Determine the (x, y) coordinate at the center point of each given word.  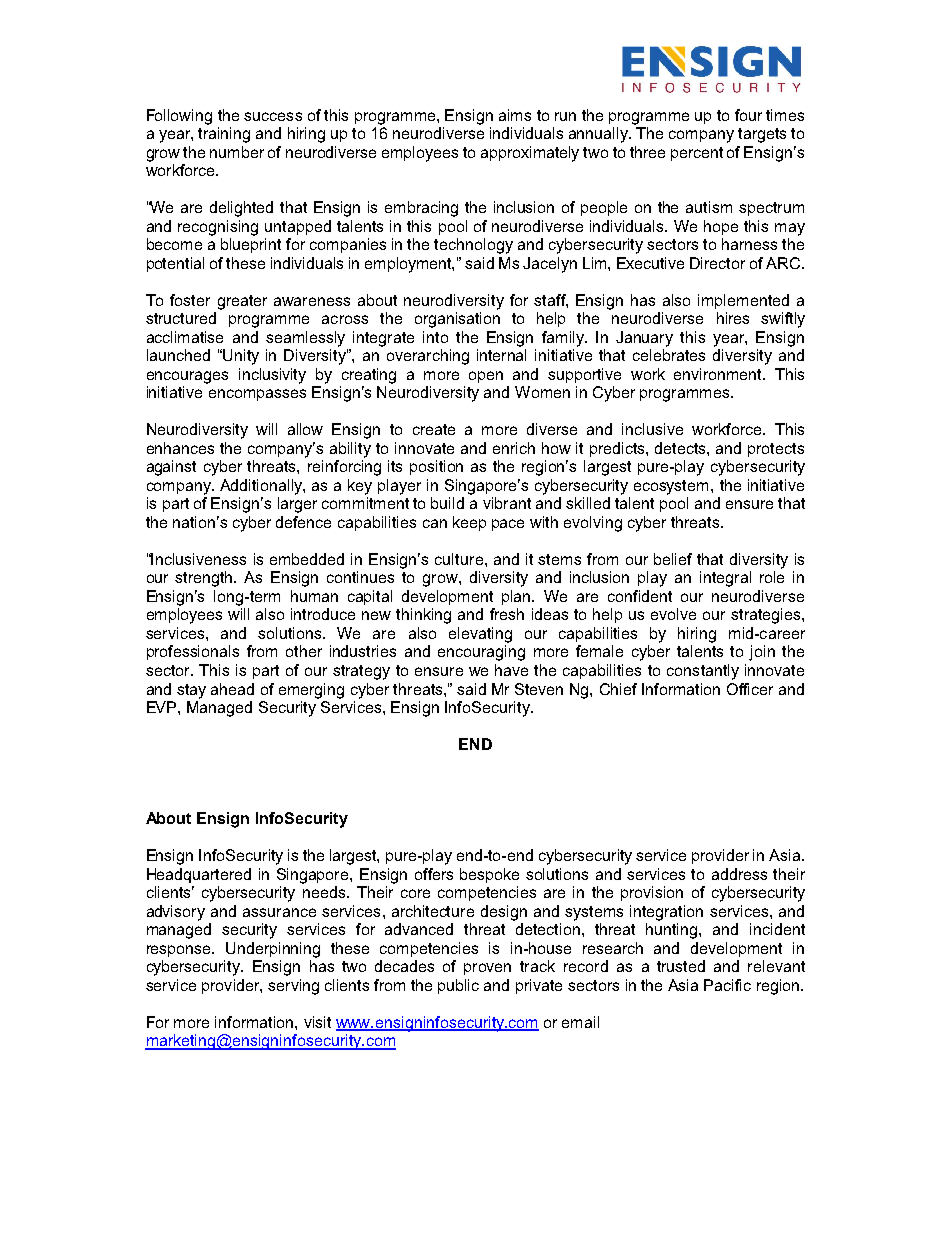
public (458, 986)
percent (697, 154)
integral (725, 579)
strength (205, 579)
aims (515, 115)
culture (460, 559)
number (237, 152)
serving (293, 987)
